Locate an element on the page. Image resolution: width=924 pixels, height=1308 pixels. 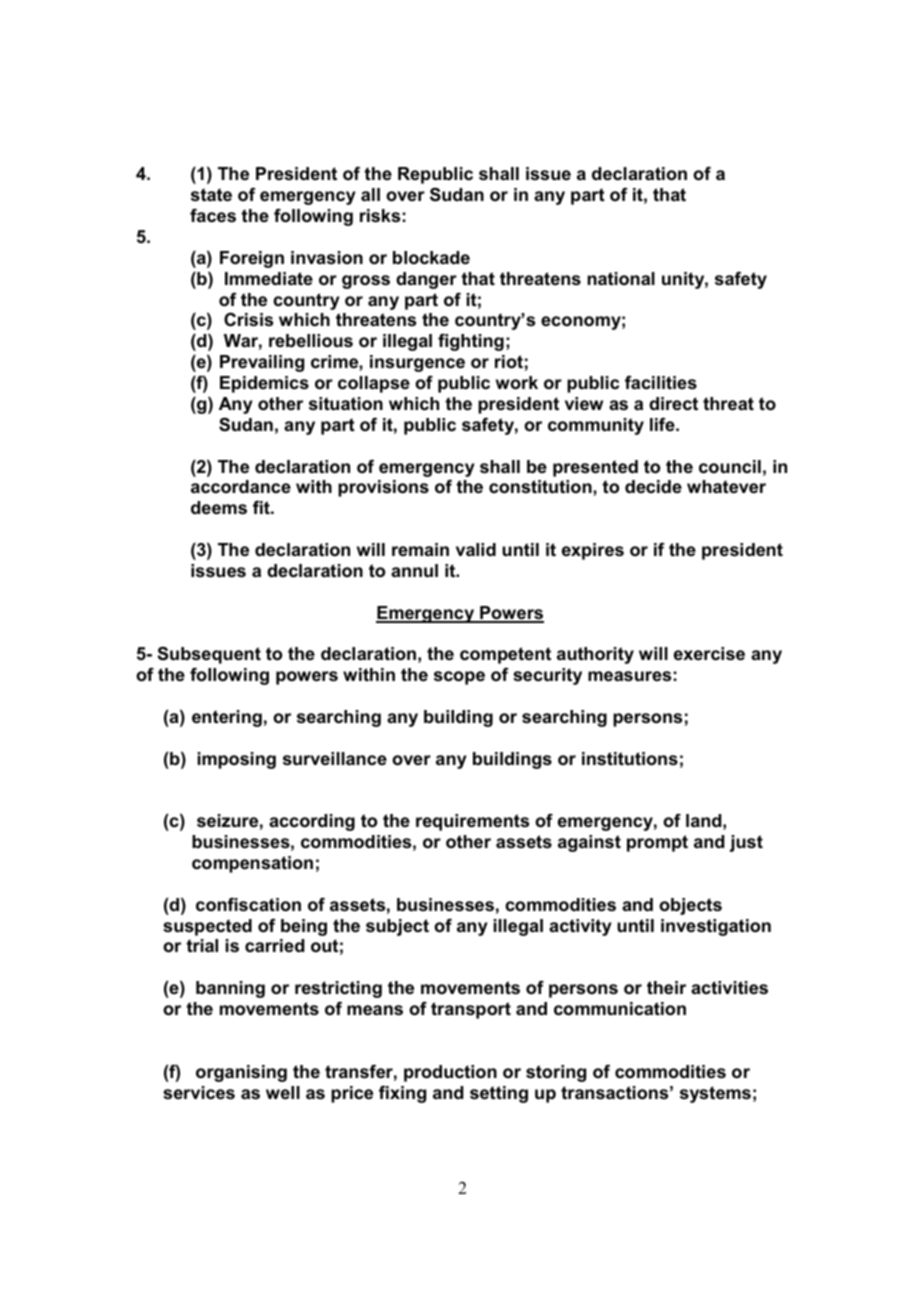
entering is located at coordinates (227, 718).
